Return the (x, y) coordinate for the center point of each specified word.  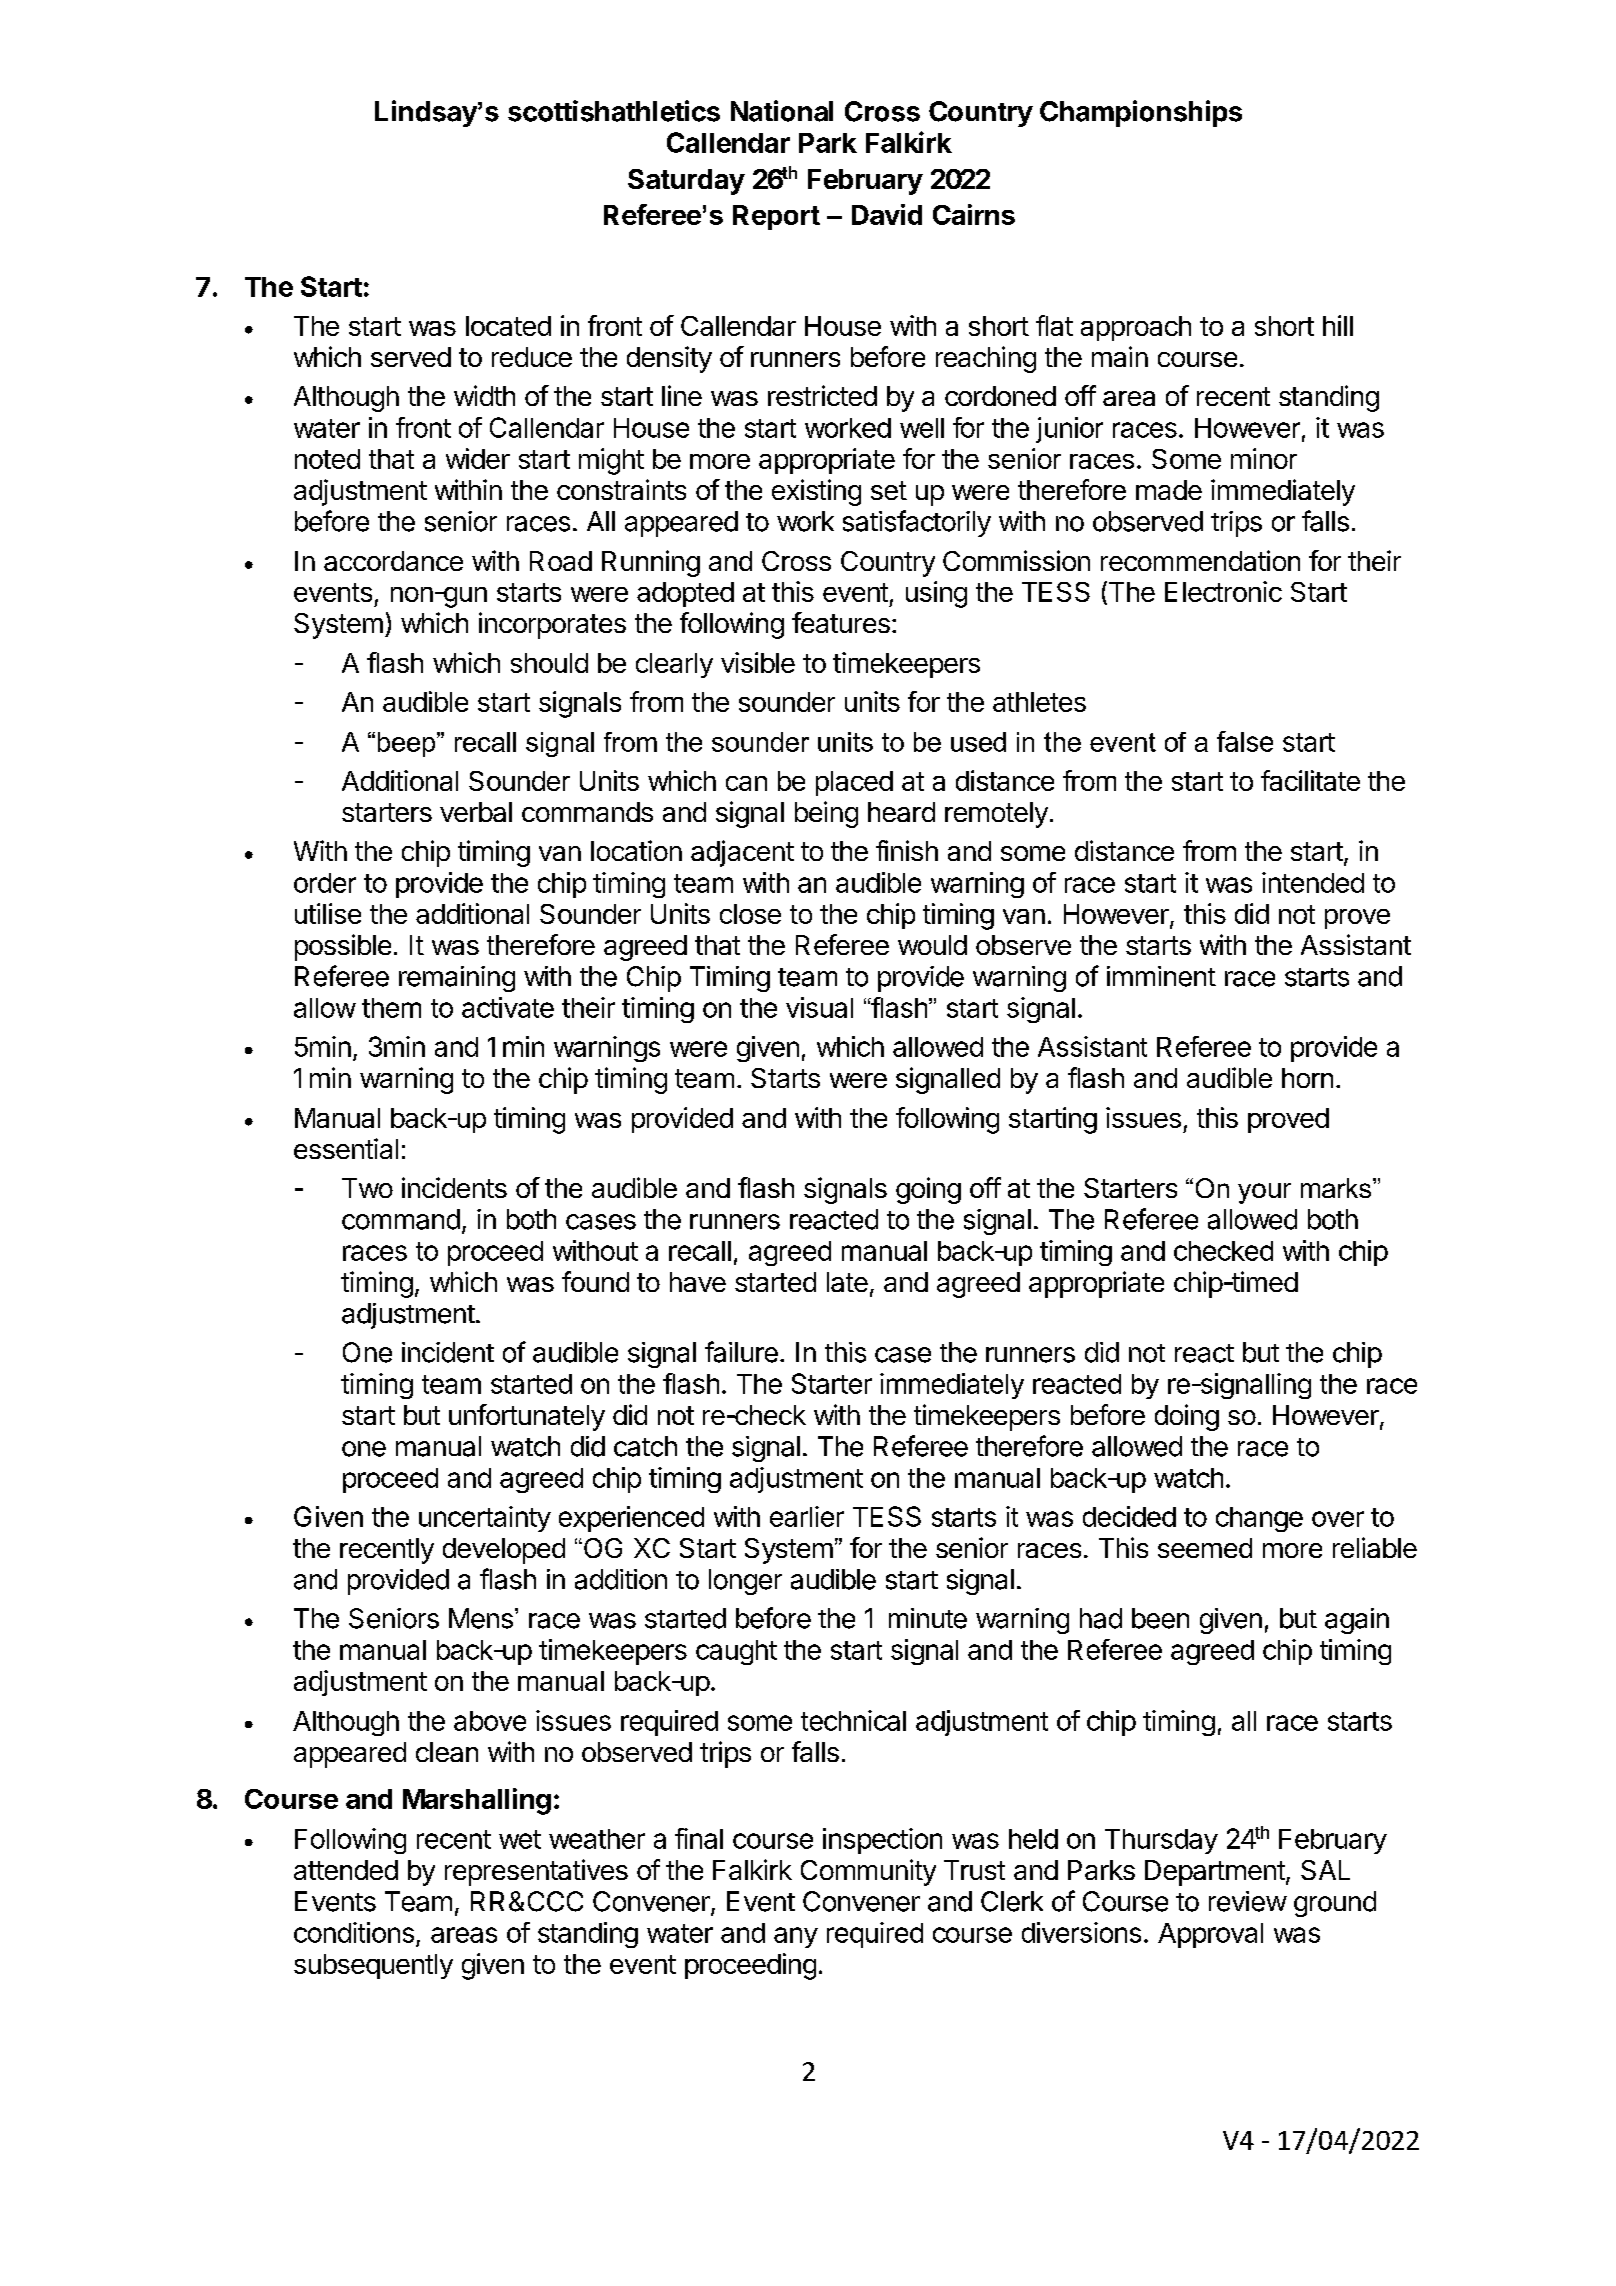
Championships (1141, 113)
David (887, 214)
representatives (536, 1872)
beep (408, 744)
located (508, 326)
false (1245, 741)
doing (1187, 1417)
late (847, 1282)
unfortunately (527, 1417)
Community (868, 1872)
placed (854, 783)
